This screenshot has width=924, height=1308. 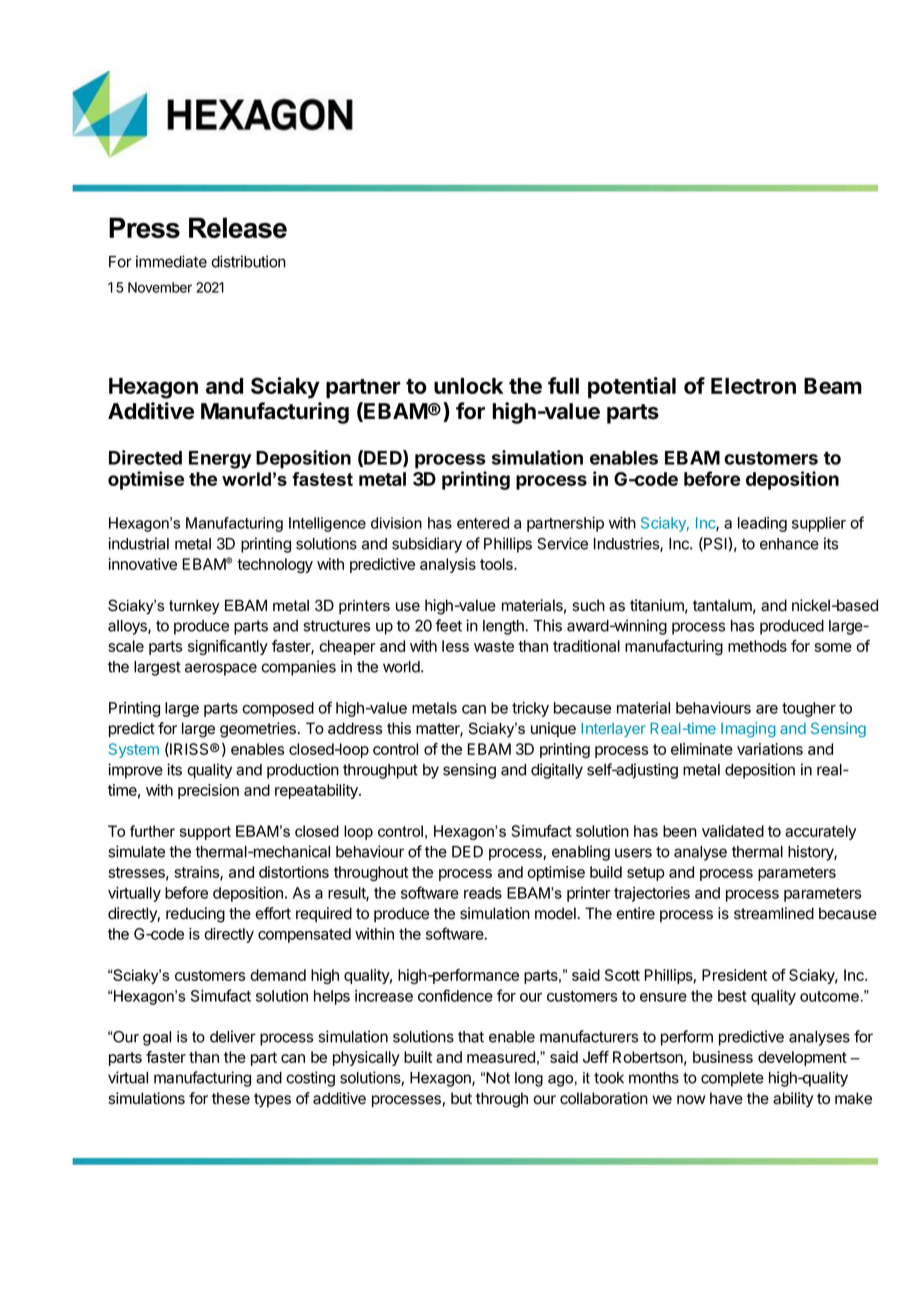 I want to click on waste, so click(x=494, y=646).
